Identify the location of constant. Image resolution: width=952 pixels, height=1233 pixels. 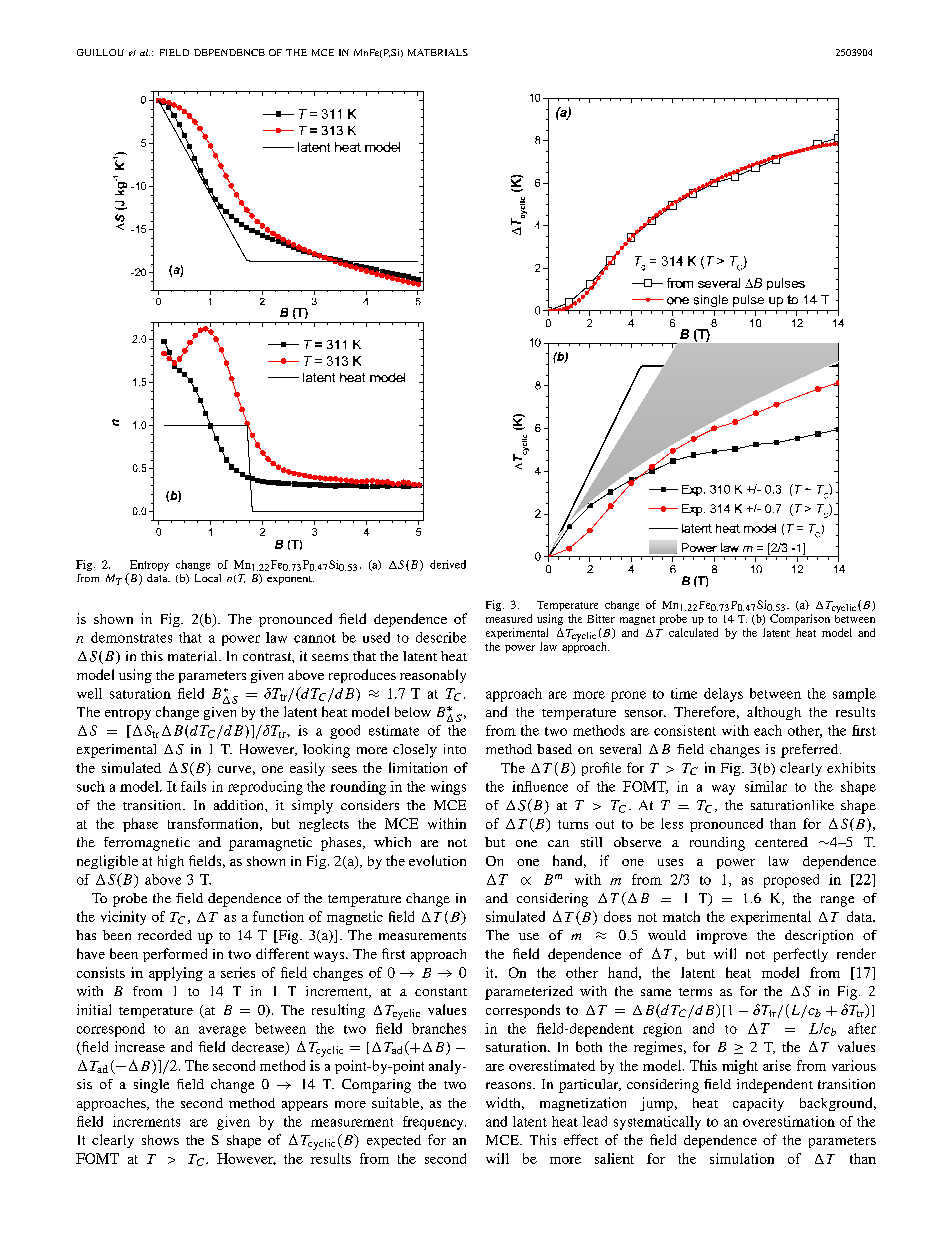
(441, 992).
